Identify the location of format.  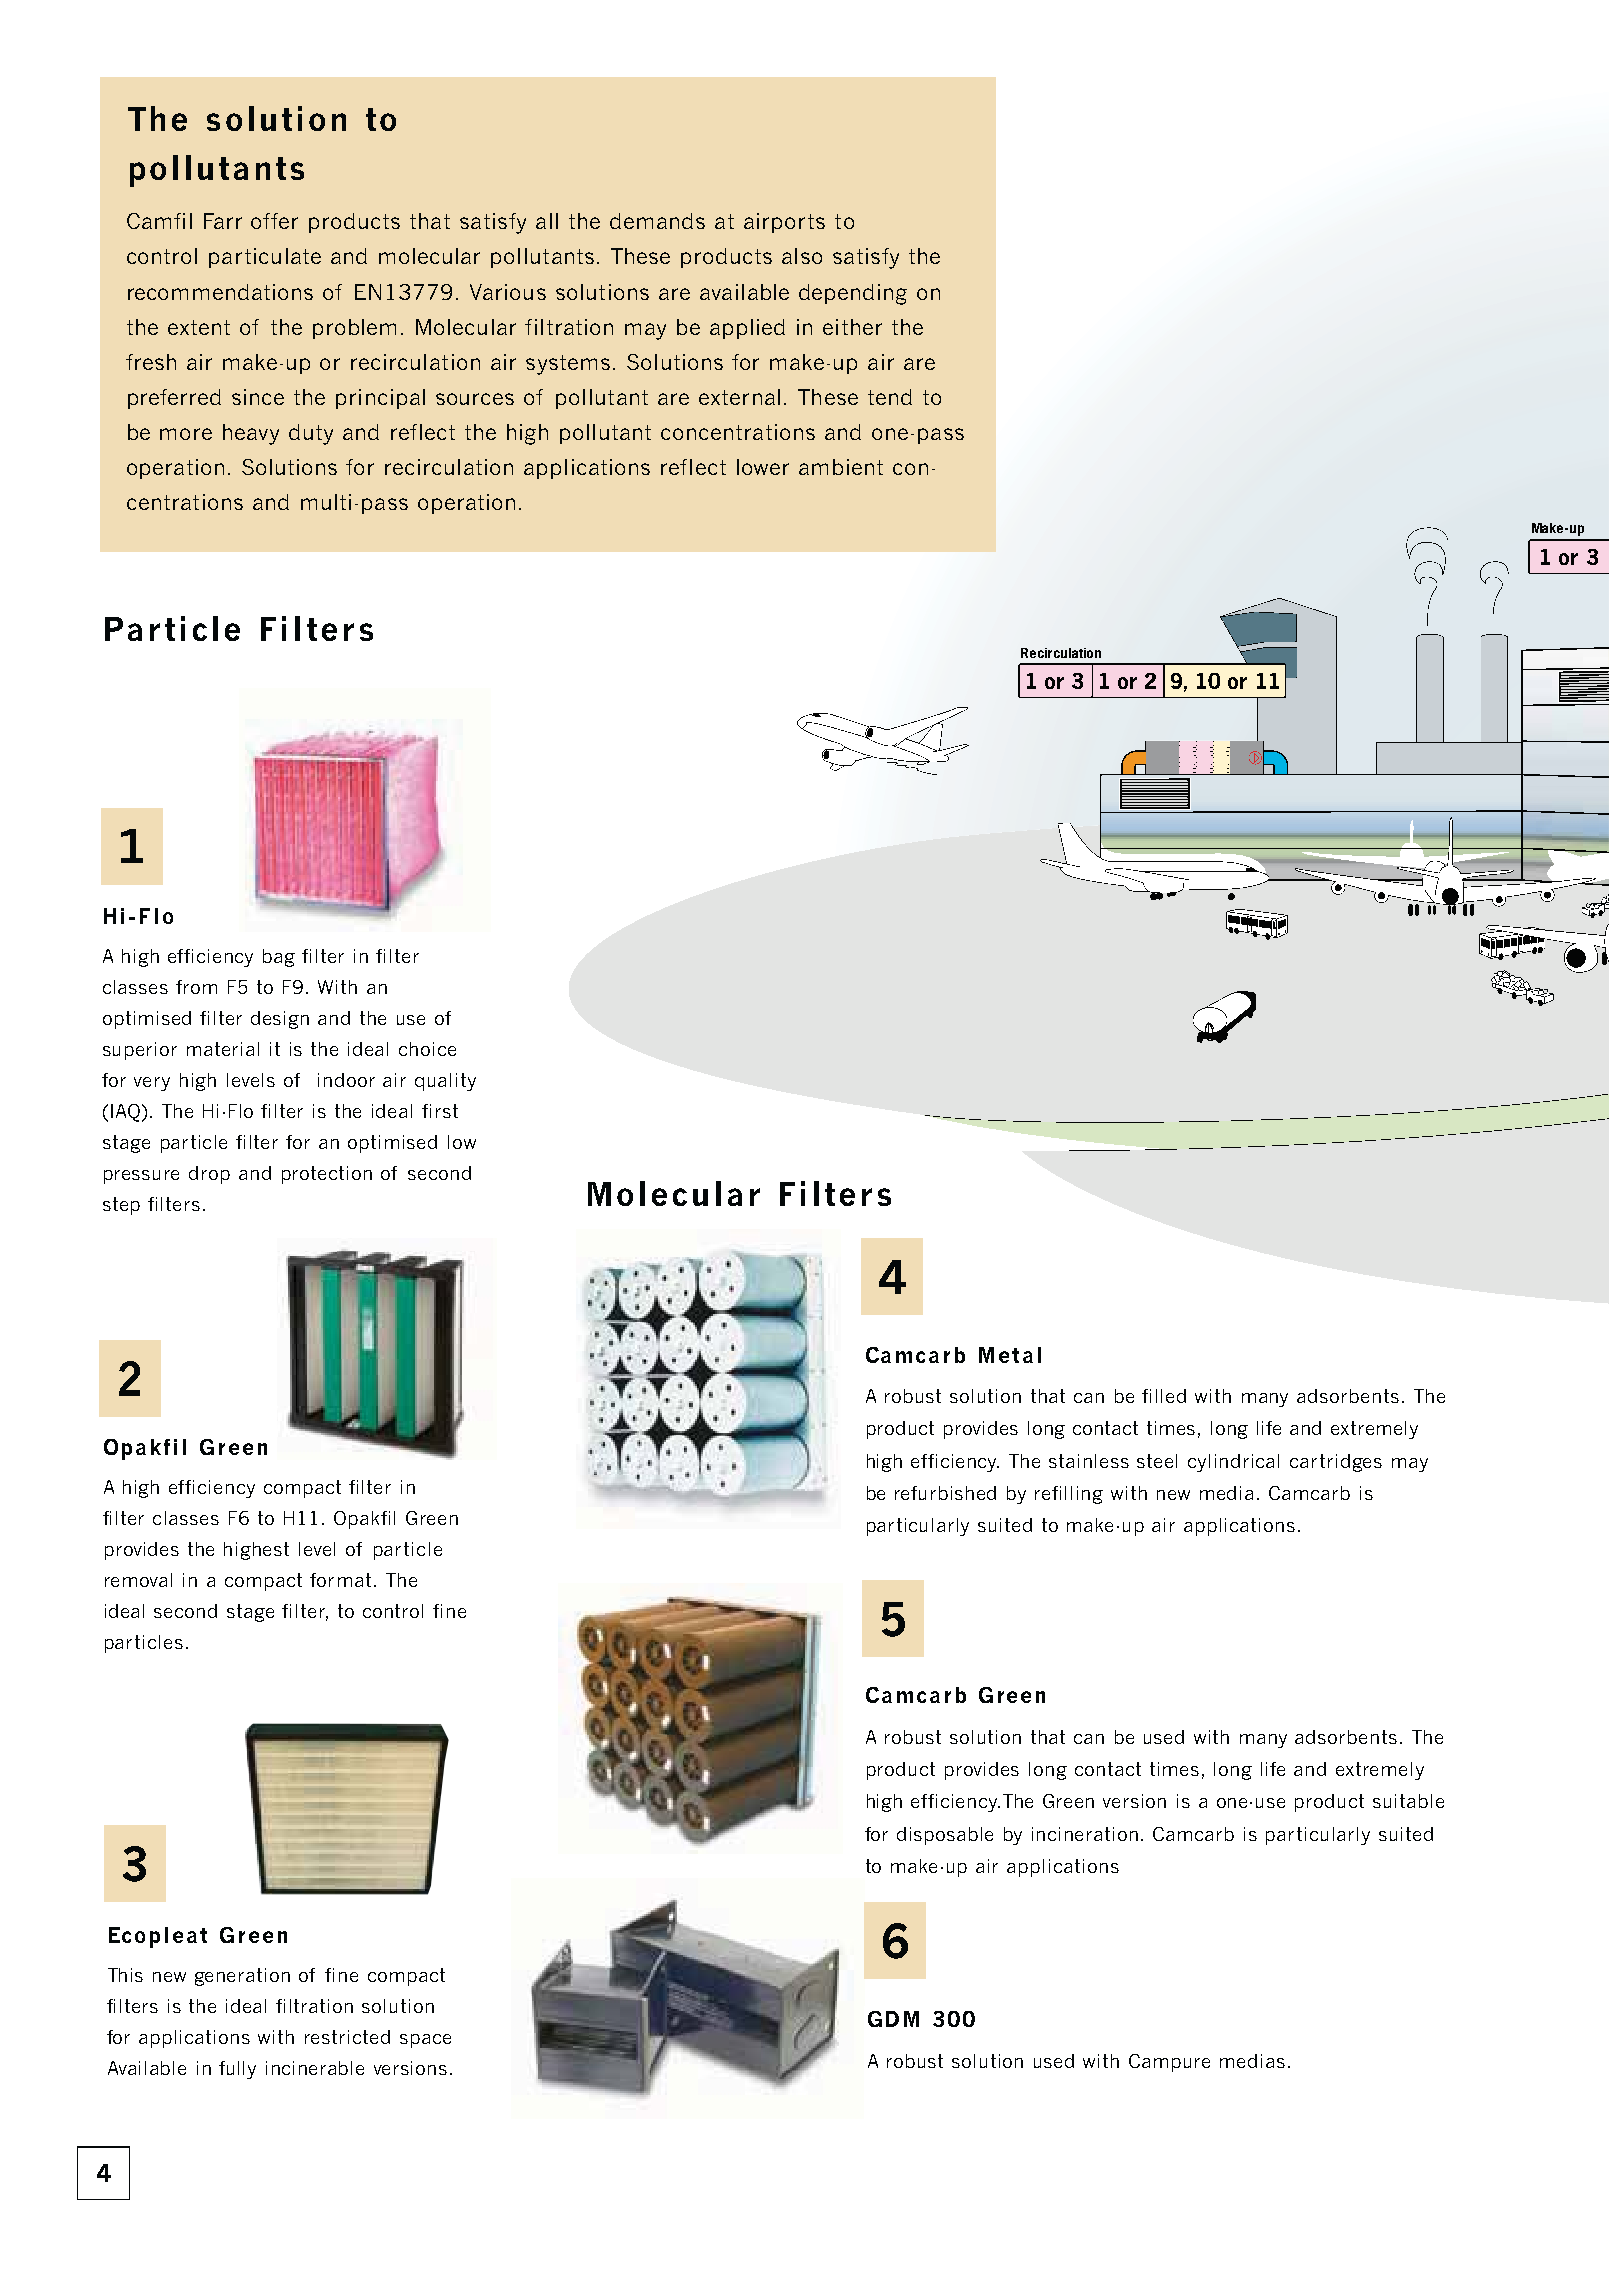
(340, 1580).
